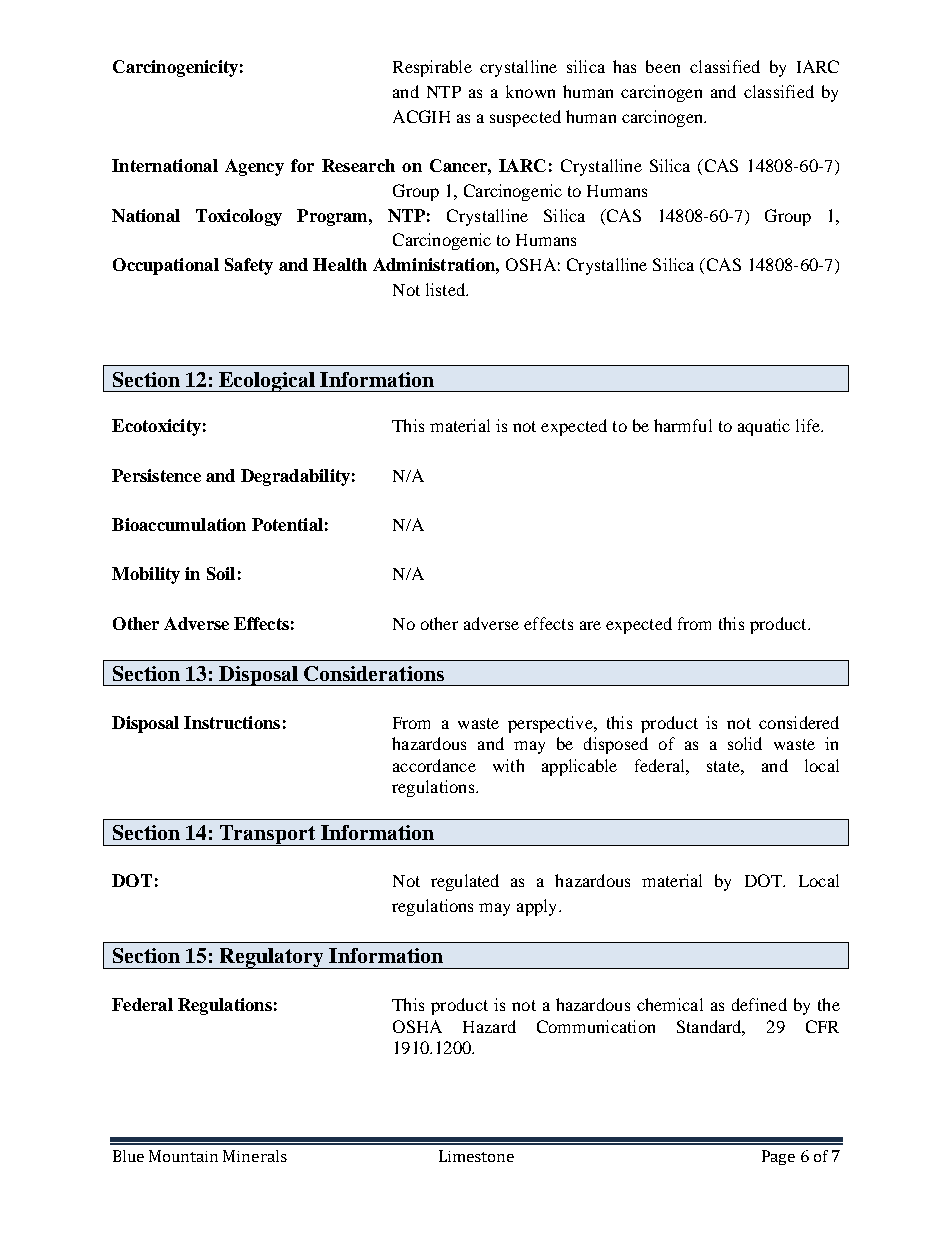  I want to click on considered, so click(799, 722).
